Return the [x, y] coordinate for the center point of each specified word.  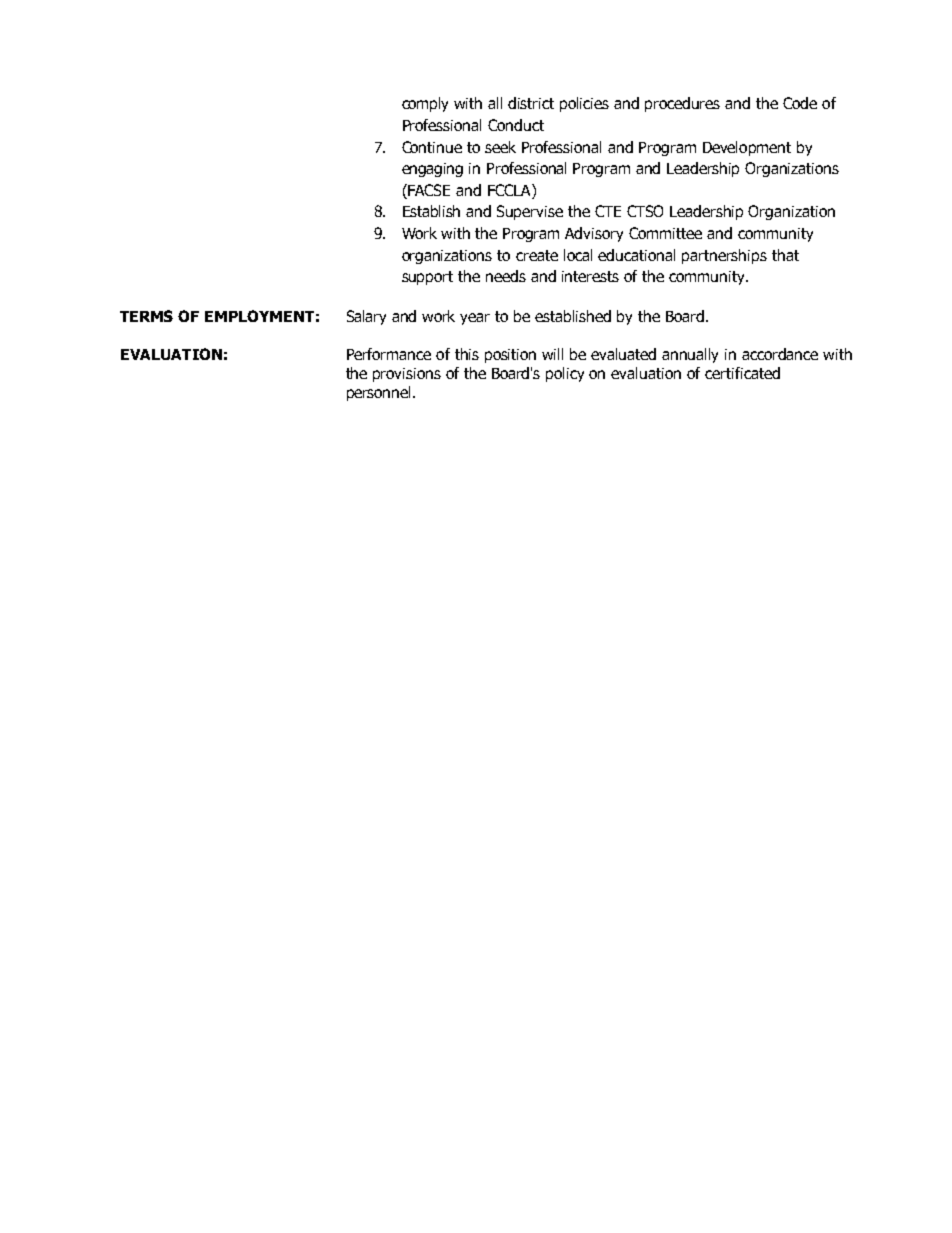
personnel [380, 393]
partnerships [724, 256]
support [427, 278]
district [531, 103]
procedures [682, 104]
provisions [407, 375]
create [537, 255]
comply [425, 104]
